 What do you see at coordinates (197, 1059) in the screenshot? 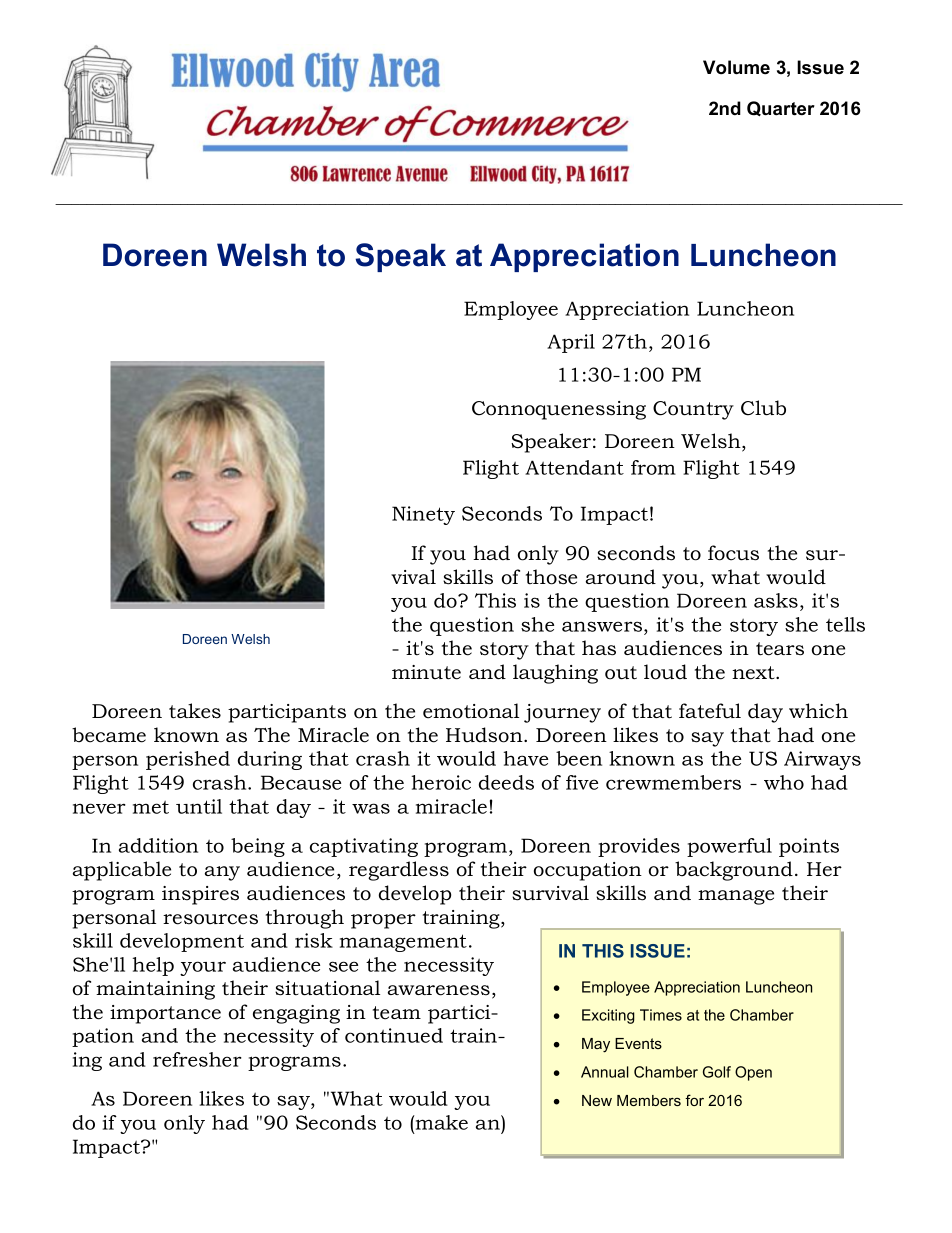
I see `refresher` at bounding box center [197, 1059].
